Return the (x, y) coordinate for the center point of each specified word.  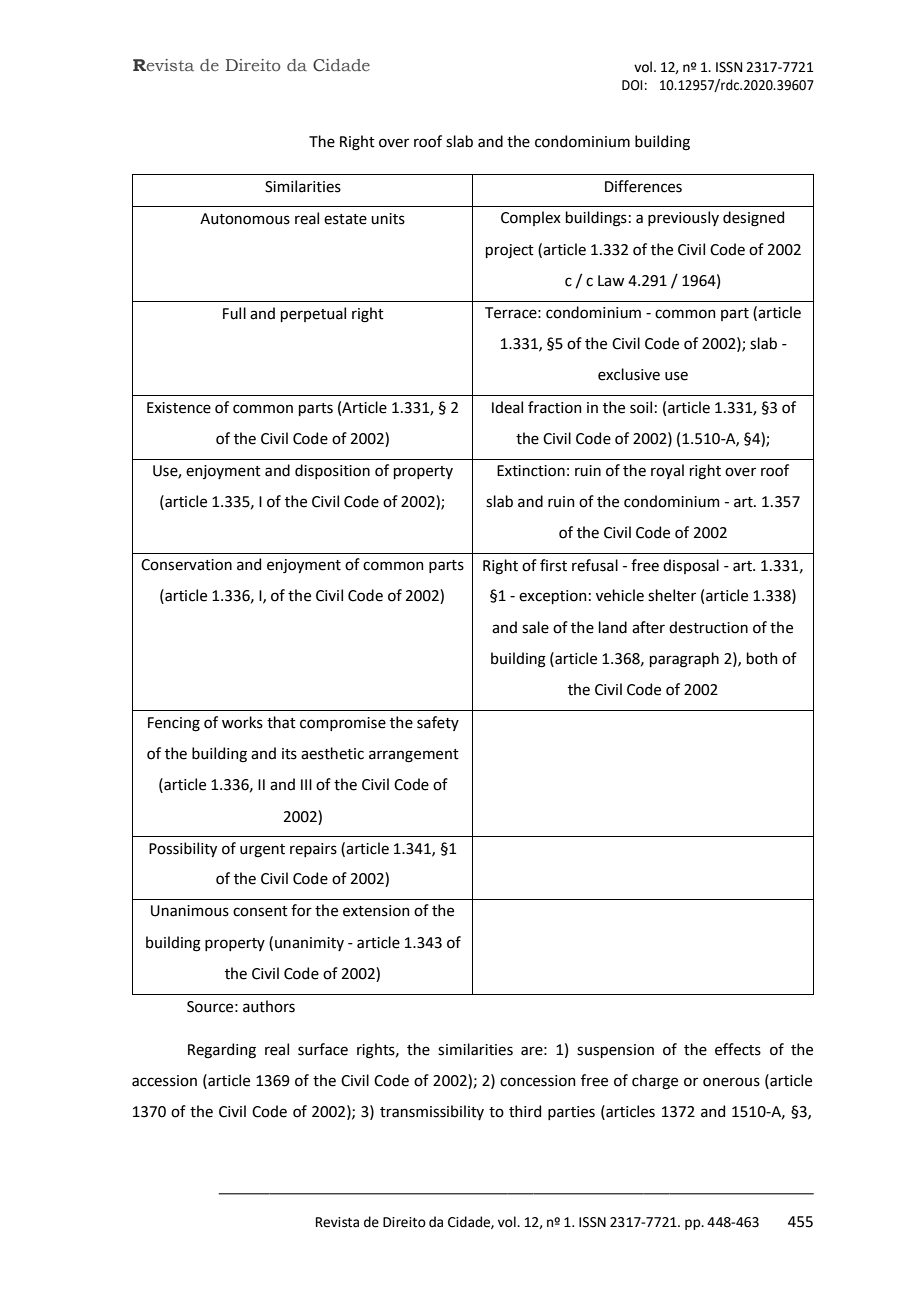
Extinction (531, 471)
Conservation (186, 565)
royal (667, 471)
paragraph (684, 660)
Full (234, 313)
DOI (632, 85)
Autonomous (245, 219)
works (242, 722)
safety (438, 723)
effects (738, 1049)
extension (376, 911)
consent (260, 911)
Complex (531, 218)
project (510, 251)
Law (611, 281)
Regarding (222, 1051)
